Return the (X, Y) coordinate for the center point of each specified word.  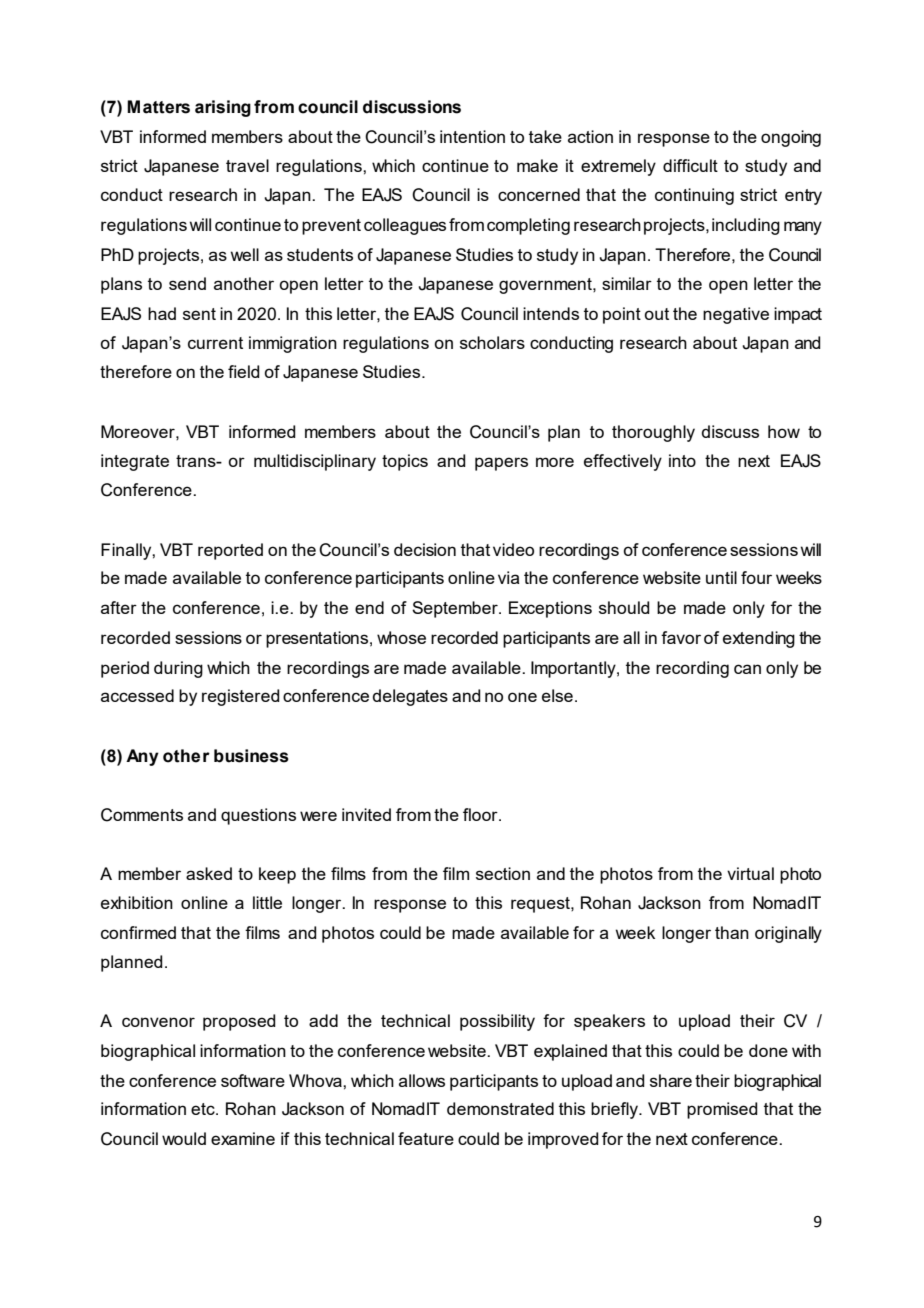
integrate (135, 462)
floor (481, 814)
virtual (750, 873)
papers (501, 464)
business (251, 756)
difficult (690, 165)
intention (472, 136)
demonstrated (500, 1108)
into (682, 460)
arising (223, 108)
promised (722, 1110)
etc (204, 1109)
